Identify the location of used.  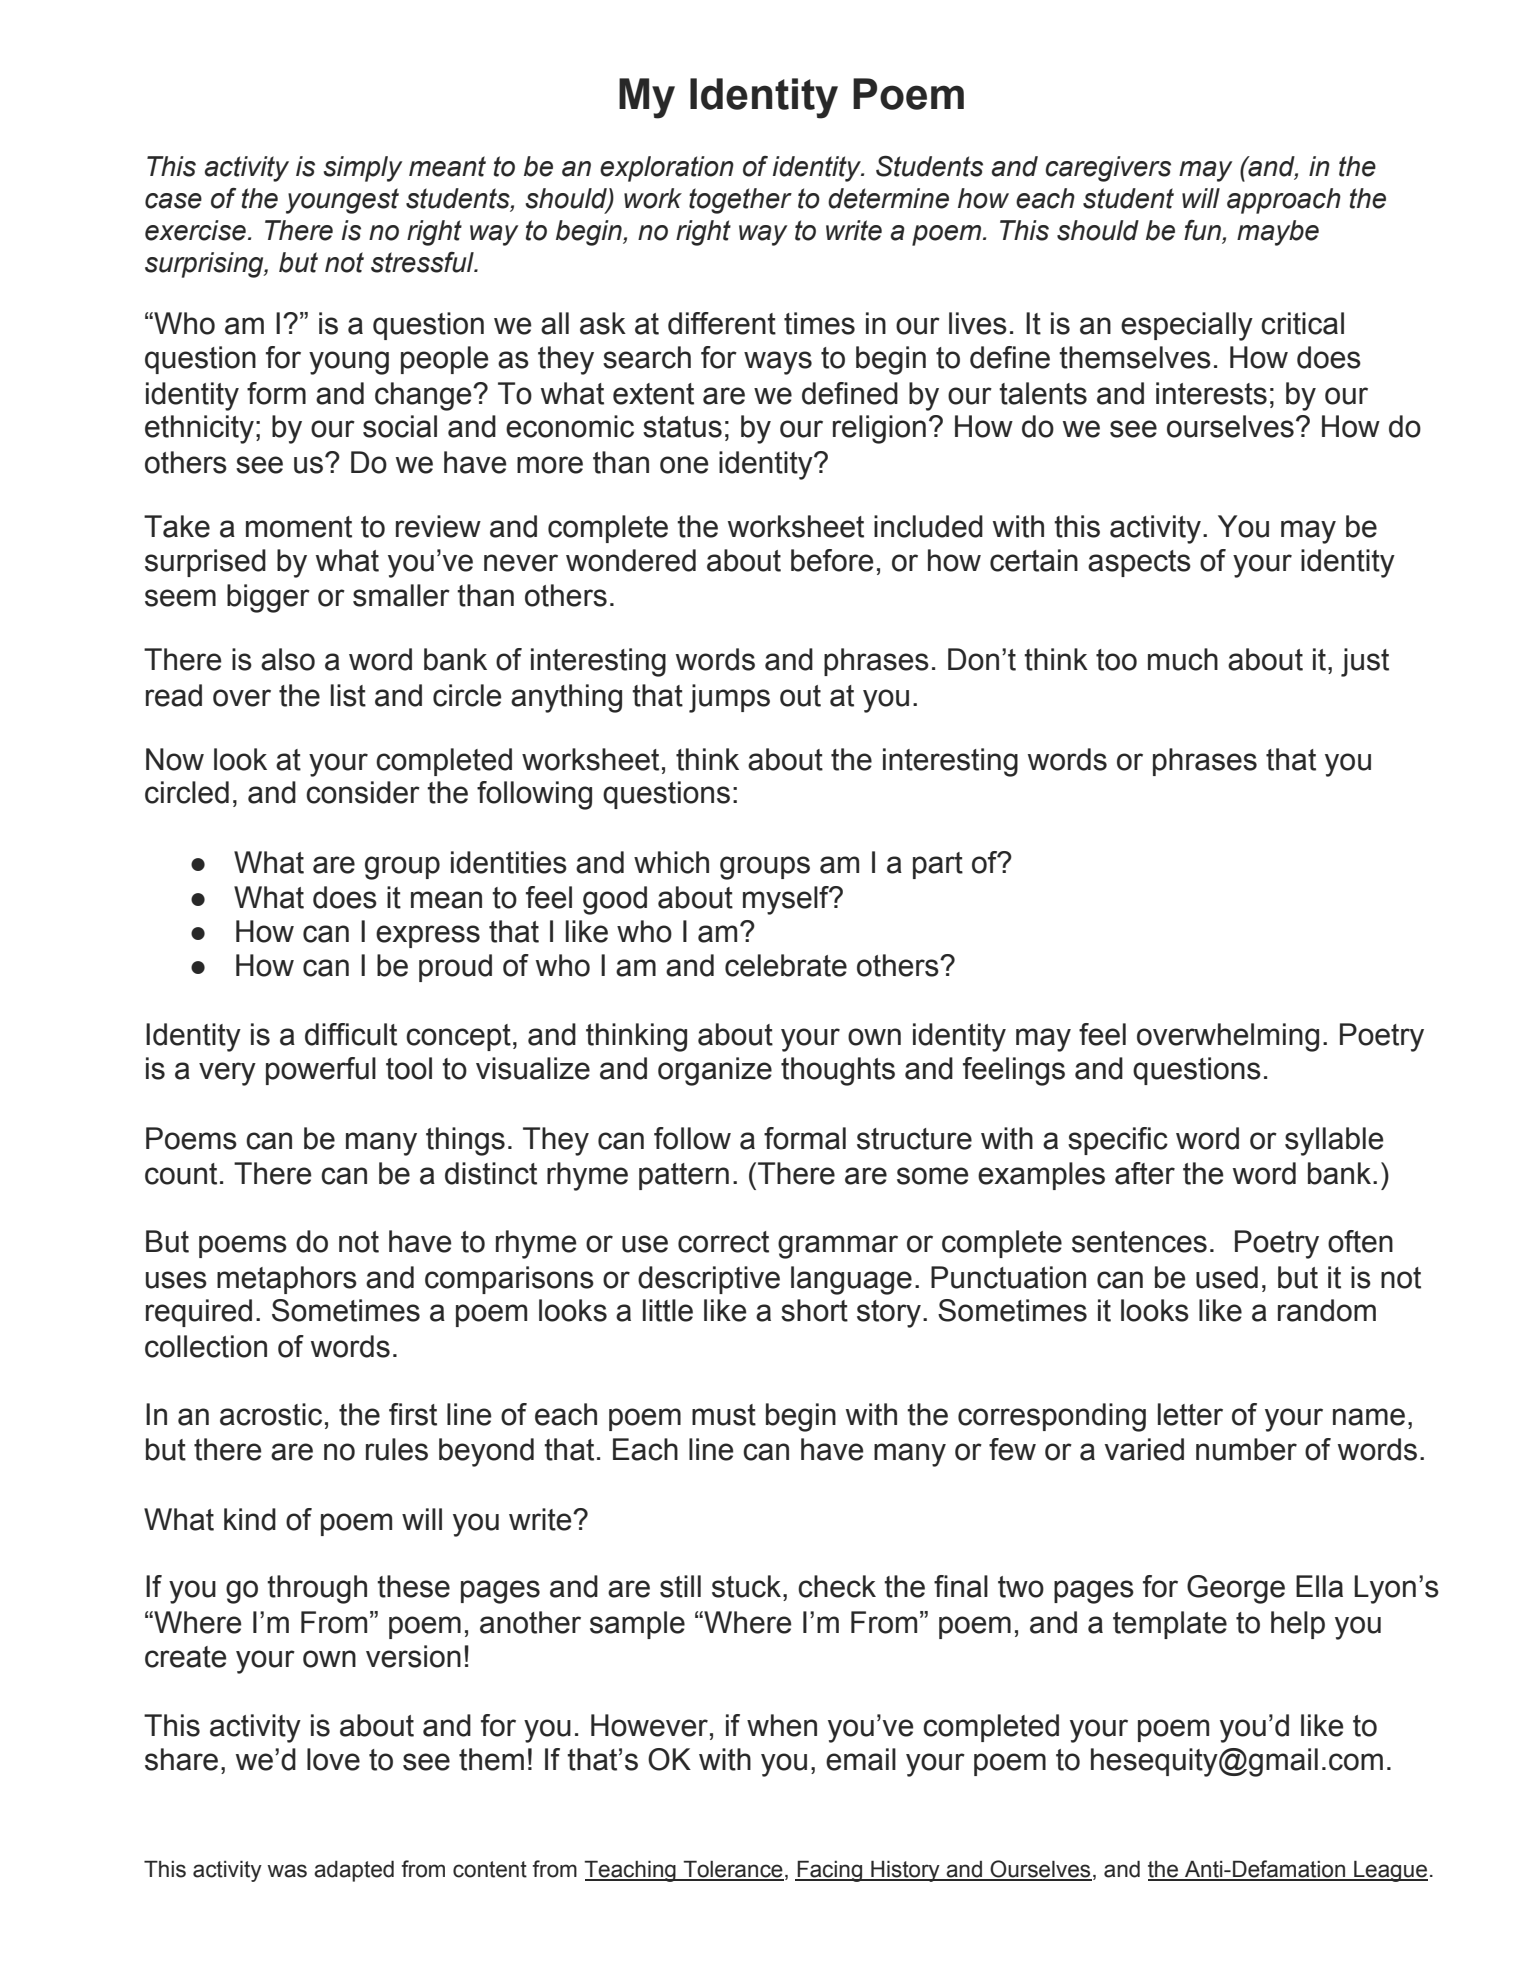
(1227, 1277).
